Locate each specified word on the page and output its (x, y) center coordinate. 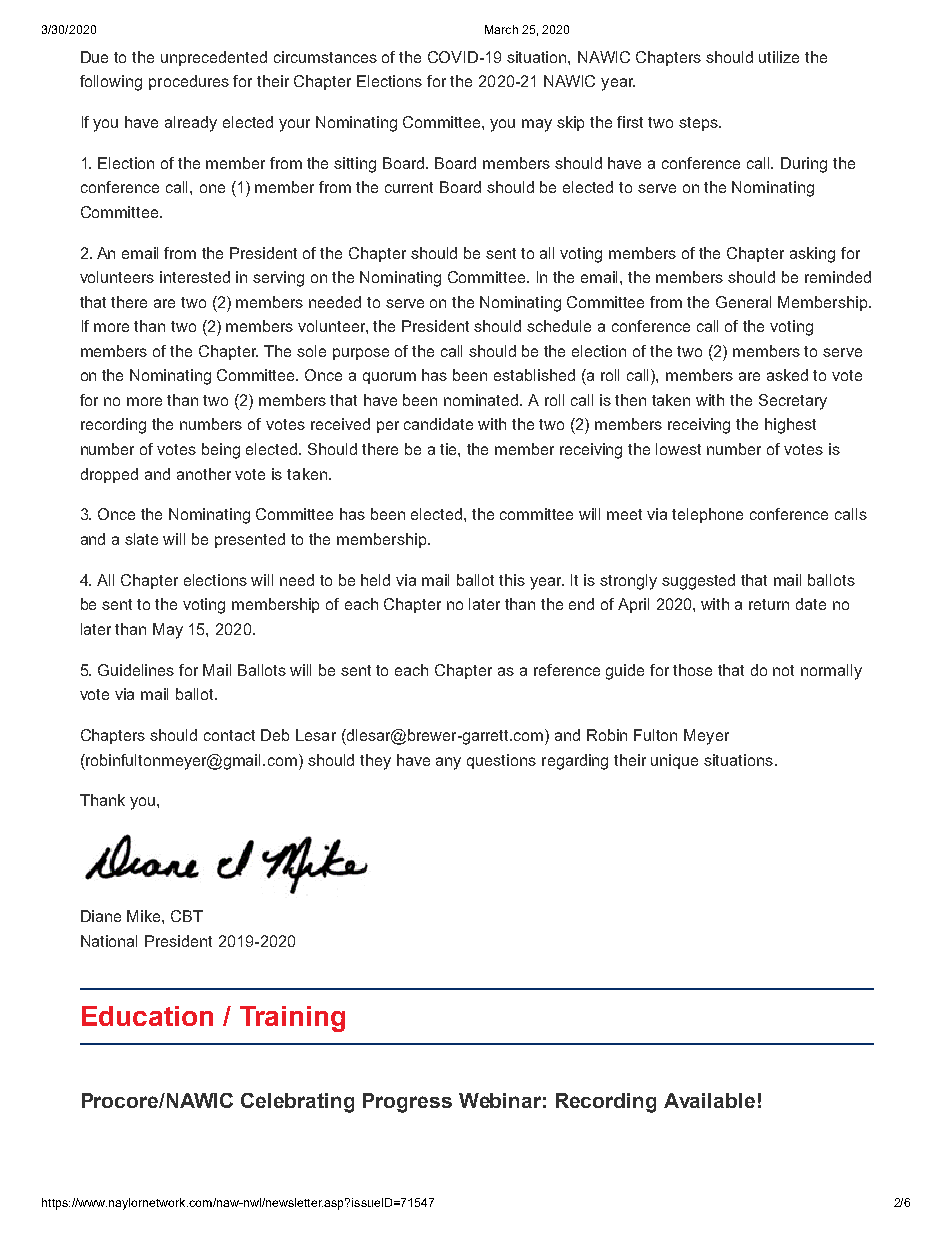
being (221, 451)
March (501, 29)
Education (147, 1016)
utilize (779, 57)
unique (674, 761)
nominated (482, 400)
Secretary (793, 402)
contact (229, 735)
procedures (189, 82)
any (448, 763)
